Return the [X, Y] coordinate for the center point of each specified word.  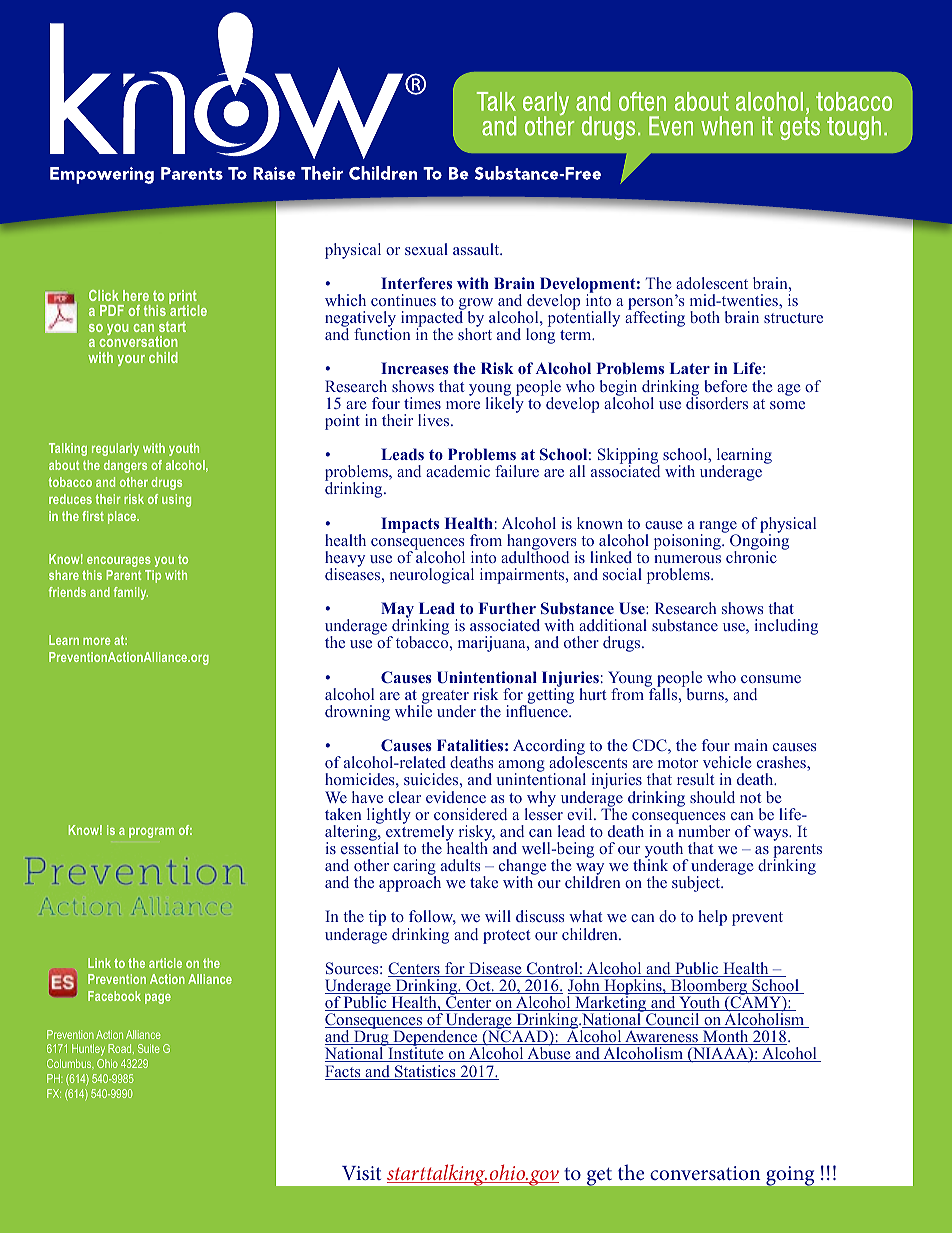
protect [506, 937]
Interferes [416, 283]
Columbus [70, 1063]
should [712, 797]
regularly [115, 449]
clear [404, 797]
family [131, 593]
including [786, 627]
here [136, 295]
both [705, 317]
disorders [717, 402]
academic [458, 471]
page [158, 999]
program [151, 833]
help [712, 918]
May [397, 611]
